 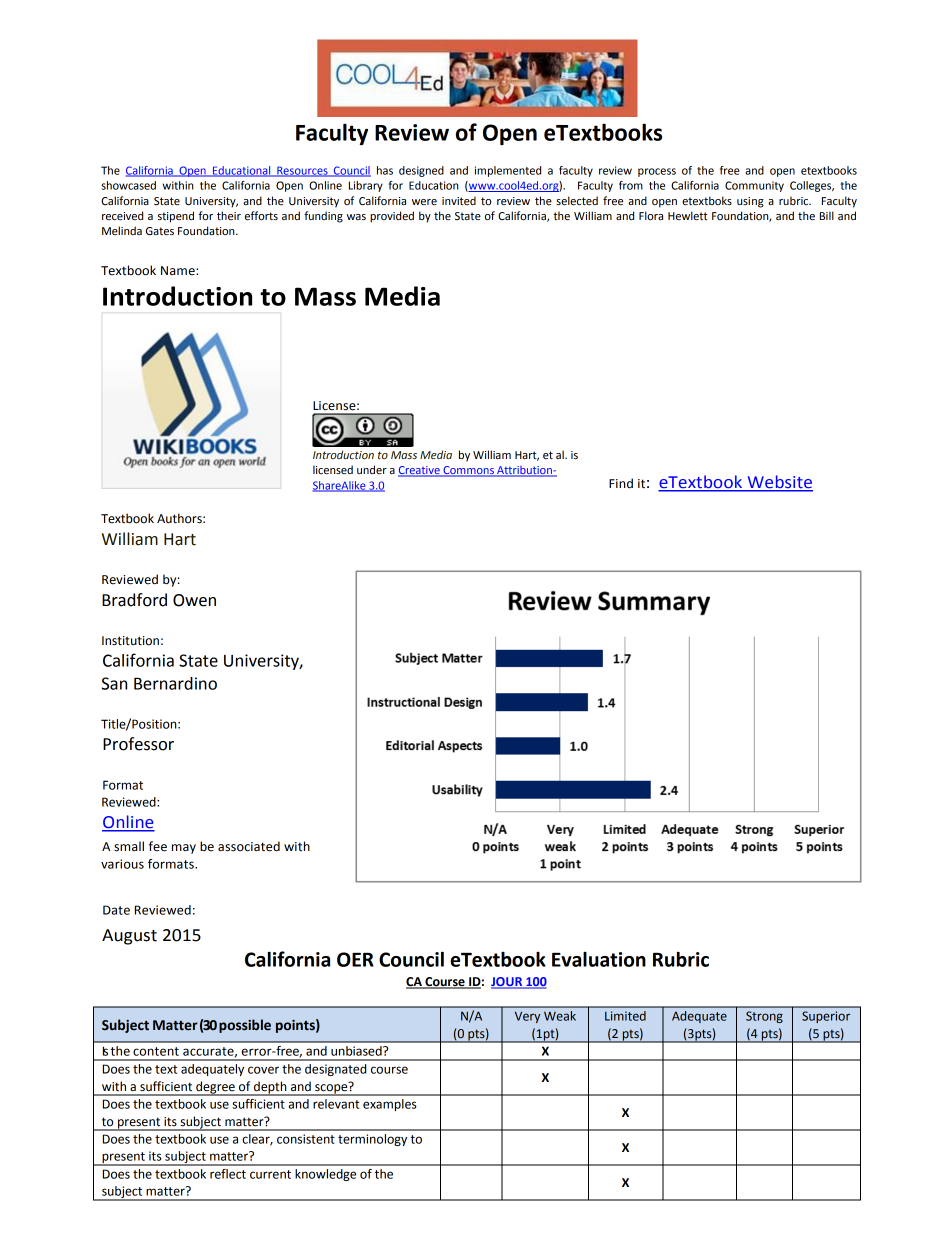 I want to click on terminology, so click(x=372, y=1140).
